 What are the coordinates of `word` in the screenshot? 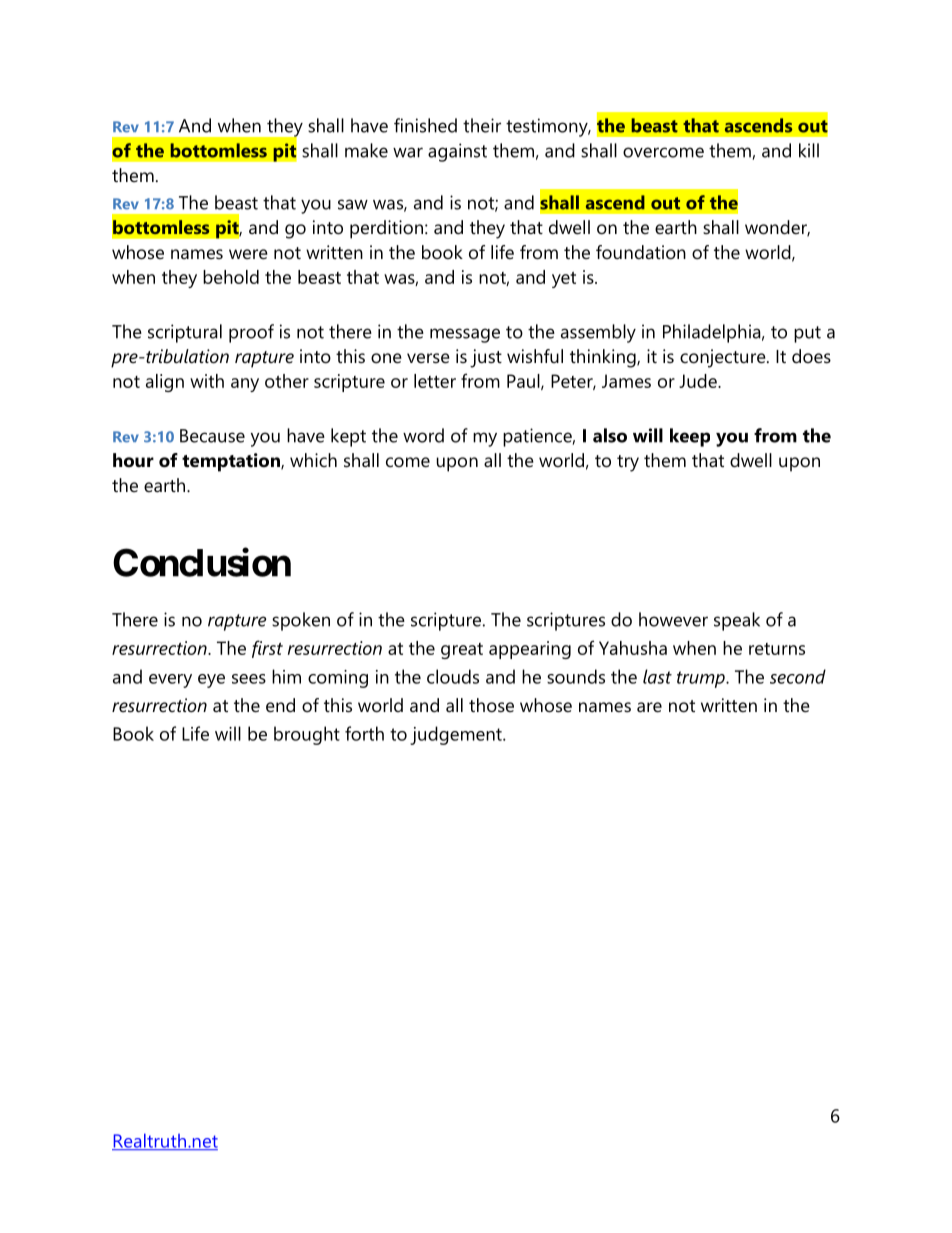 It's located at (423, 435).
